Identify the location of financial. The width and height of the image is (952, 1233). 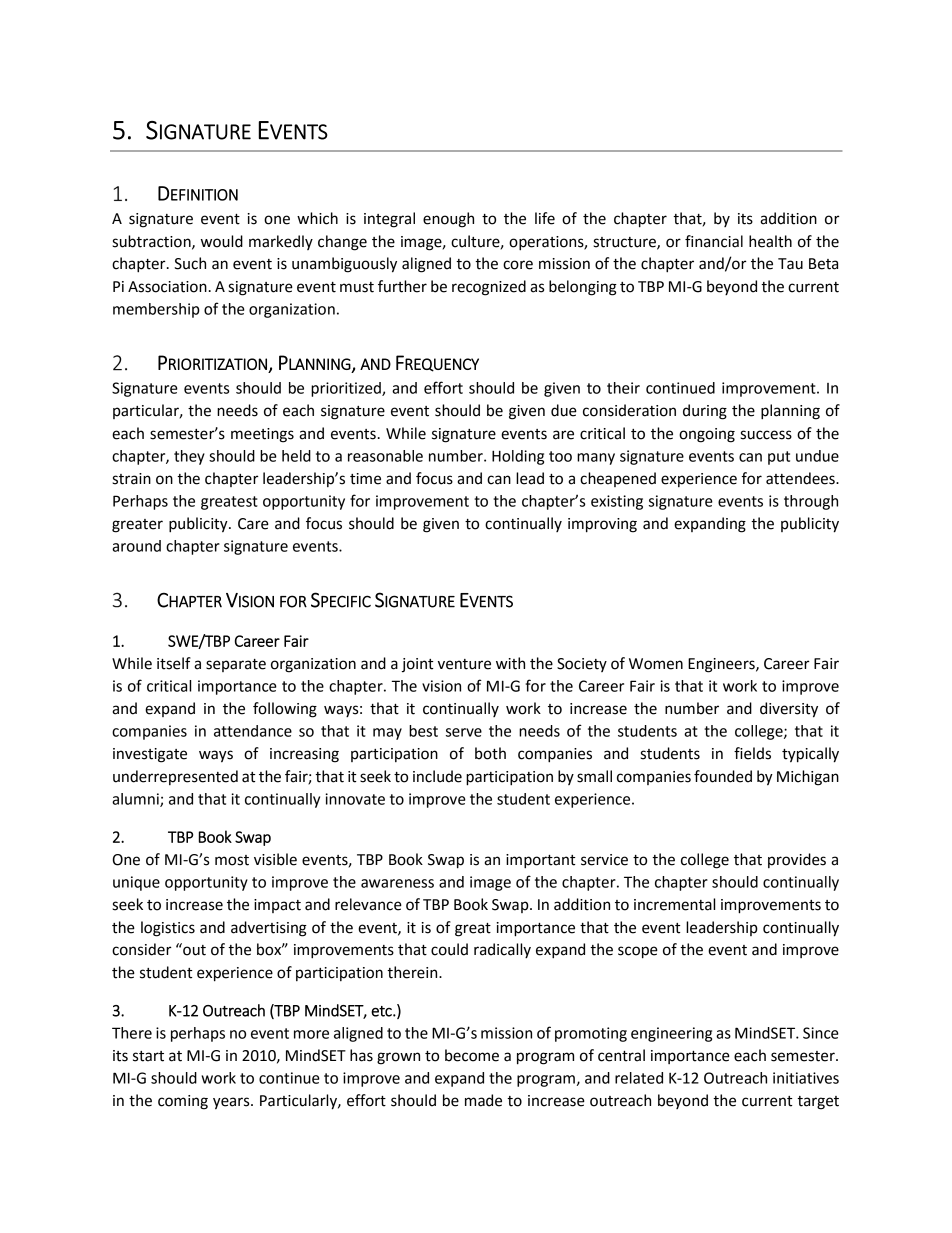
(714, 241).
